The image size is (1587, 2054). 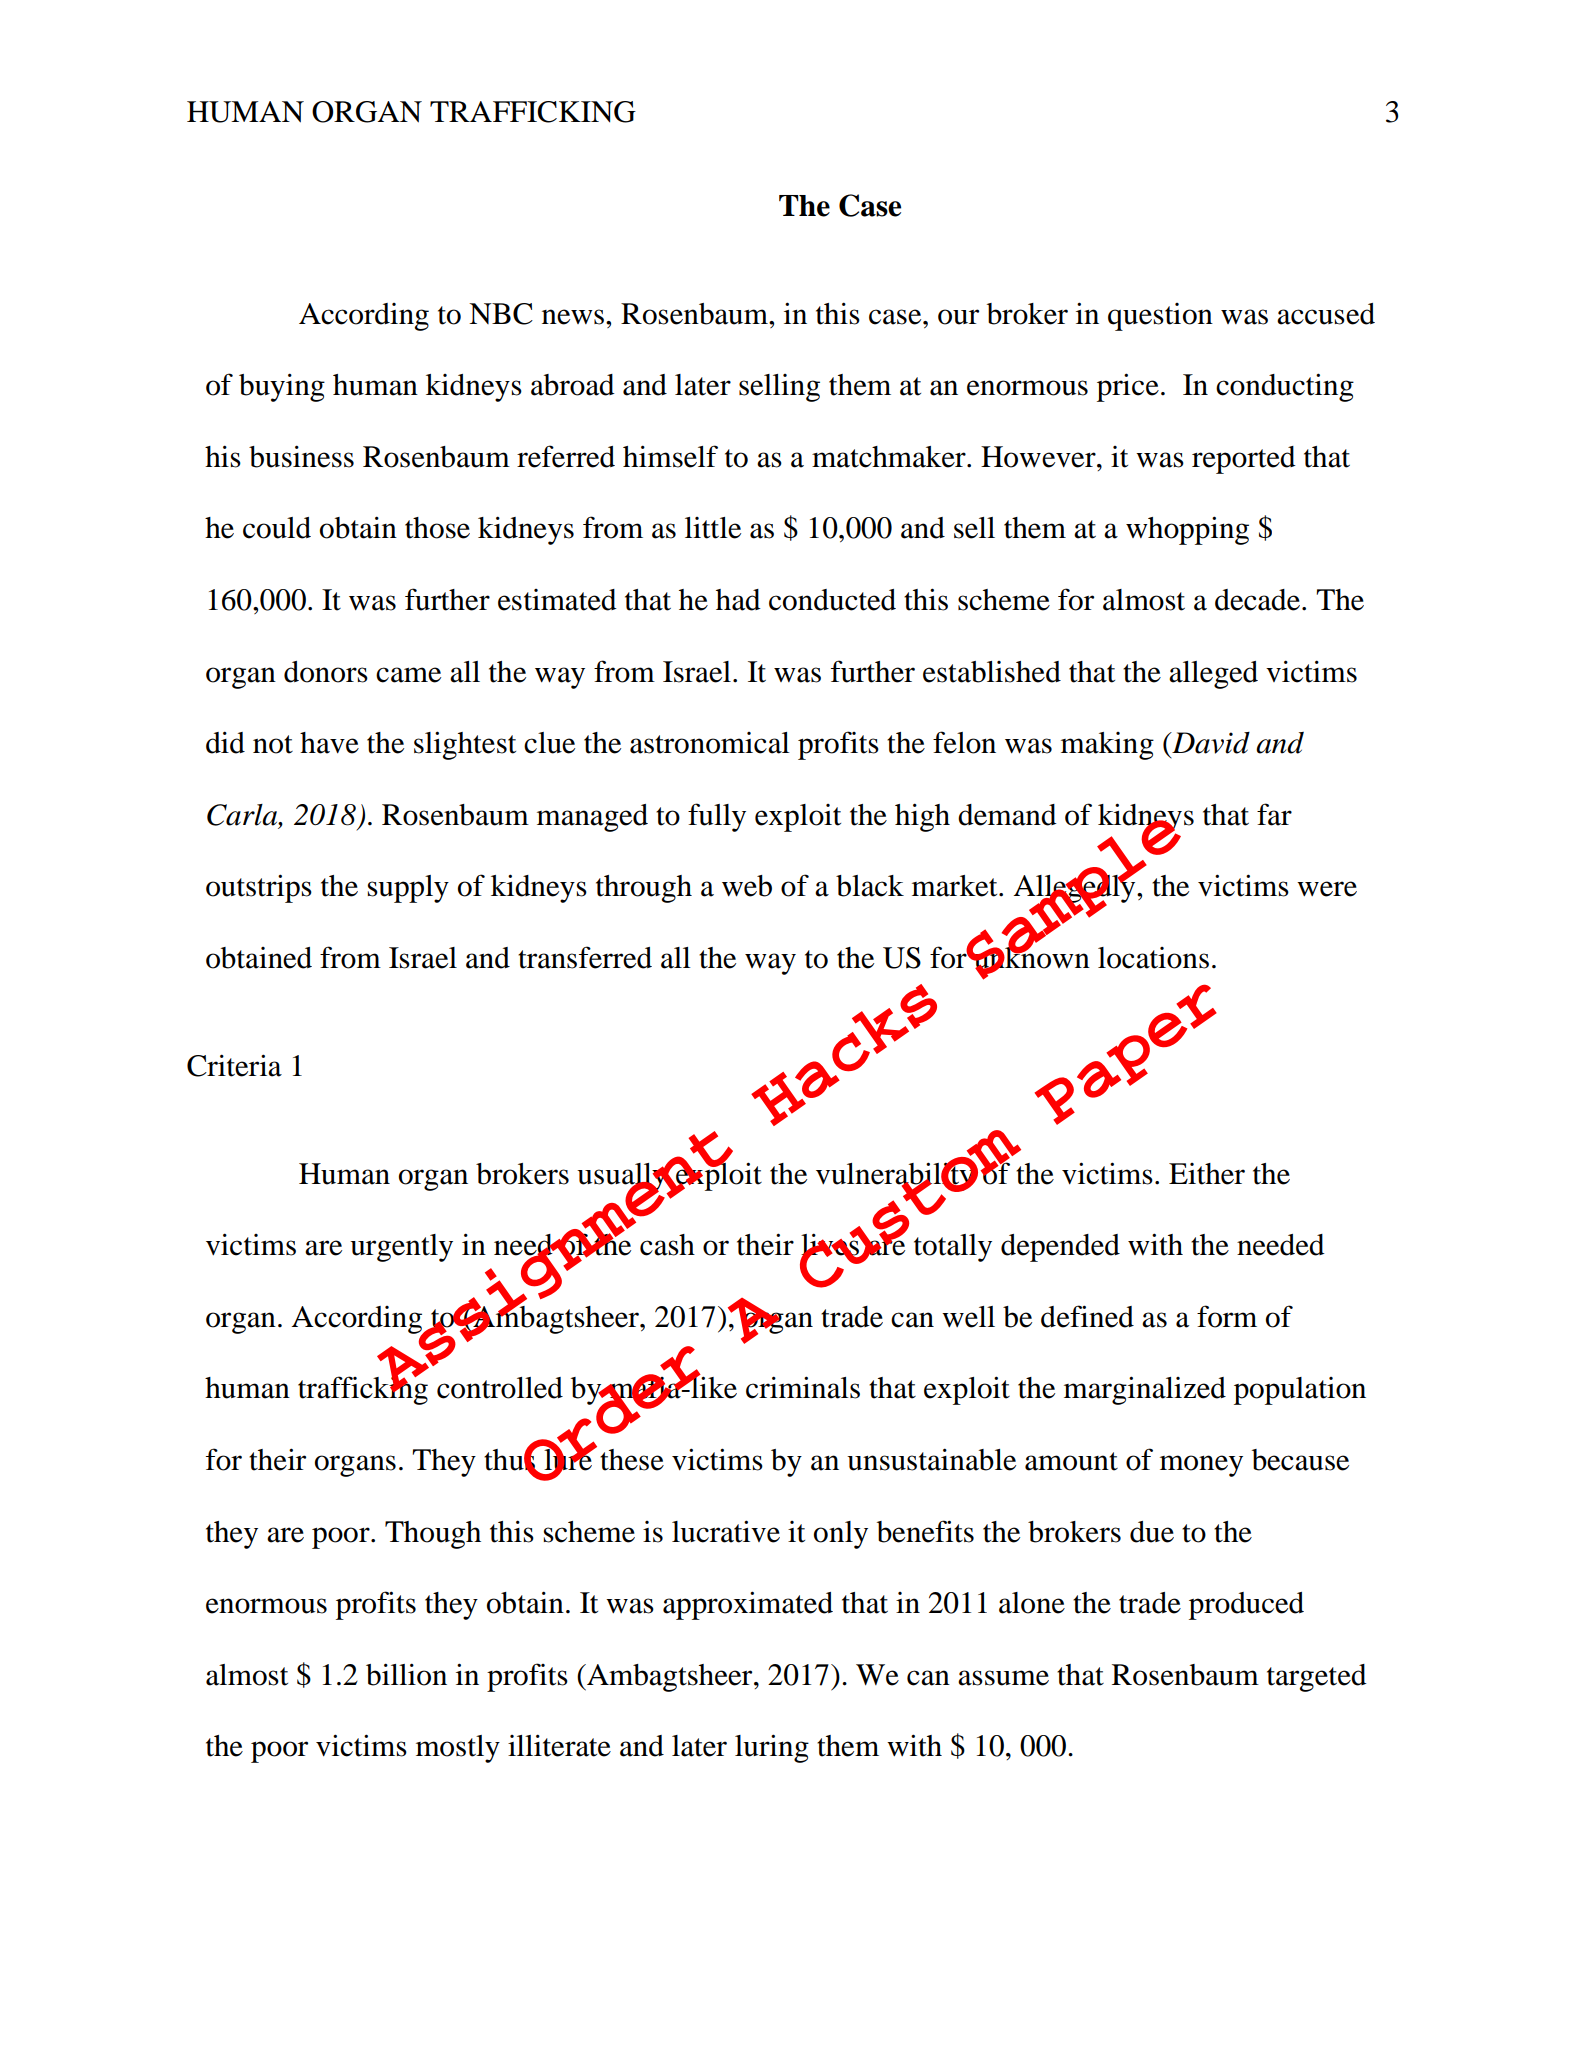 I want to click on Criteria, so click(x=234, y=1065).
